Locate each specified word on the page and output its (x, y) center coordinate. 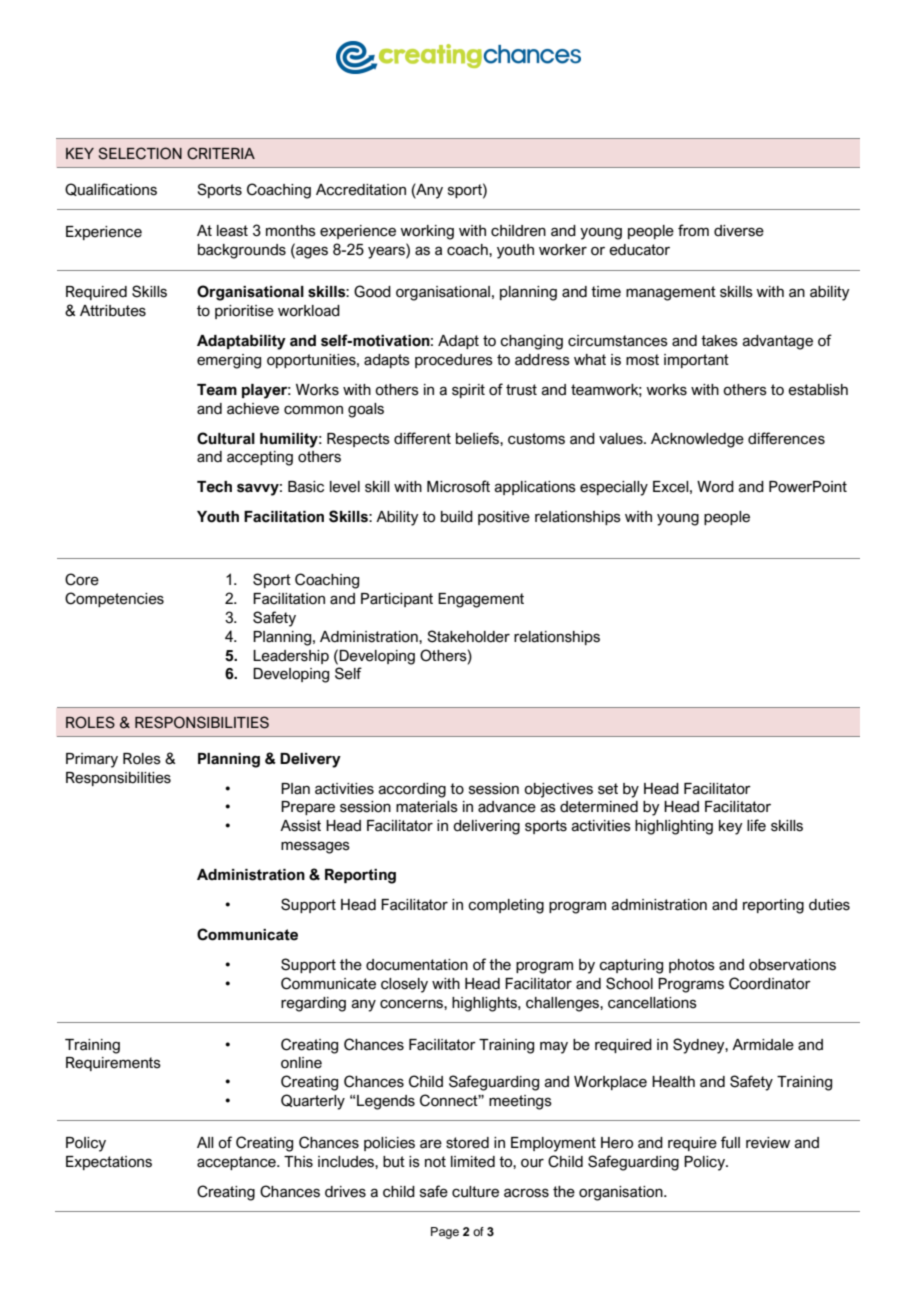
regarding (313, 1004)
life (756, 825)
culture (475, 1192)
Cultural (226, 438)
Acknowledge (697, 440)
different (422, 438)
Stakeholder (468, 636)
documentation (417, 965)
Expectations (109, 1163)
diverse (739, 231)
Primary (92, 760)
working (427, 232)
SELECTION (140, 153)
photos (692, 966)
